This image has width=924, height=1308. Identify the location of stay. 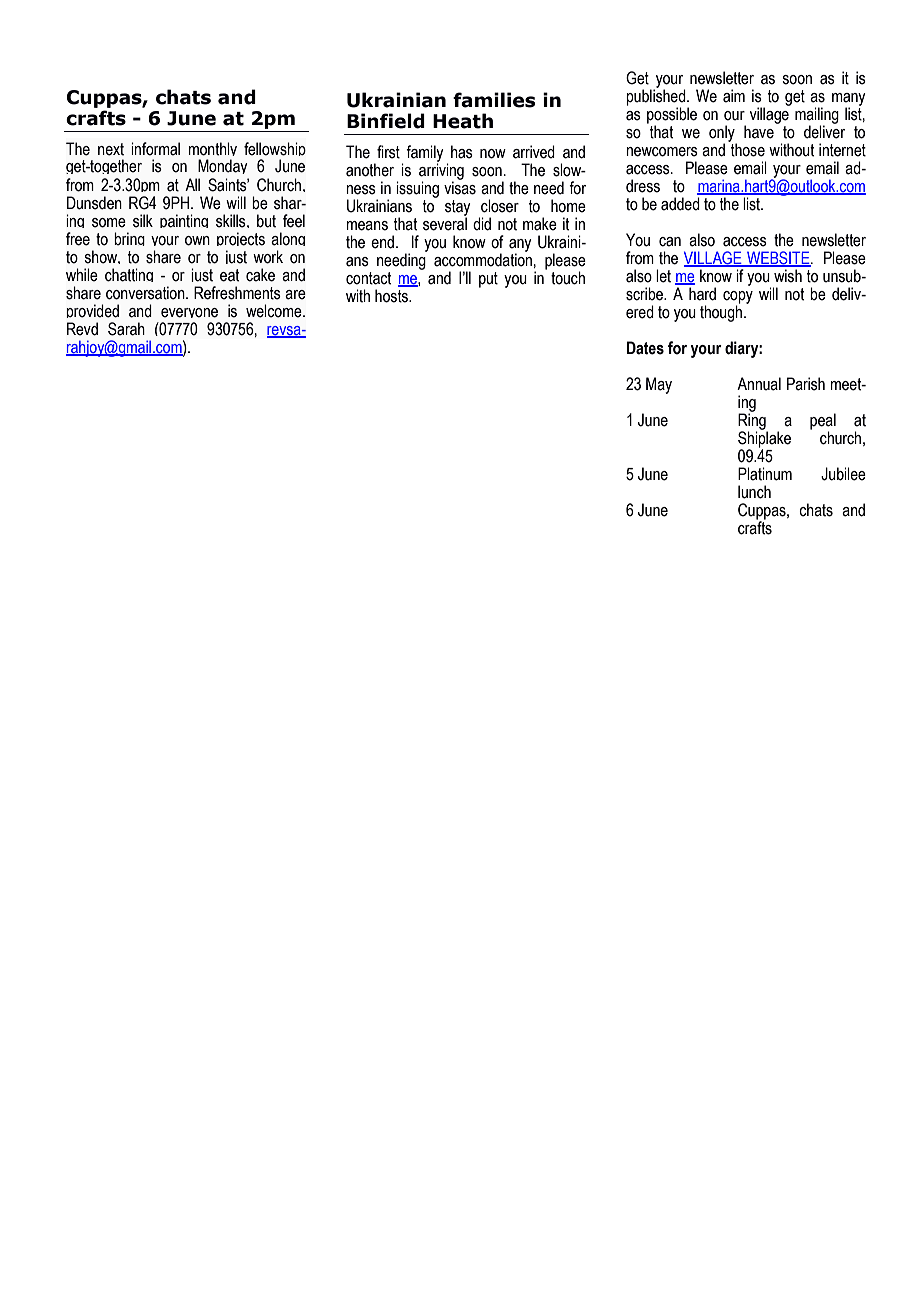
(457, 209).
